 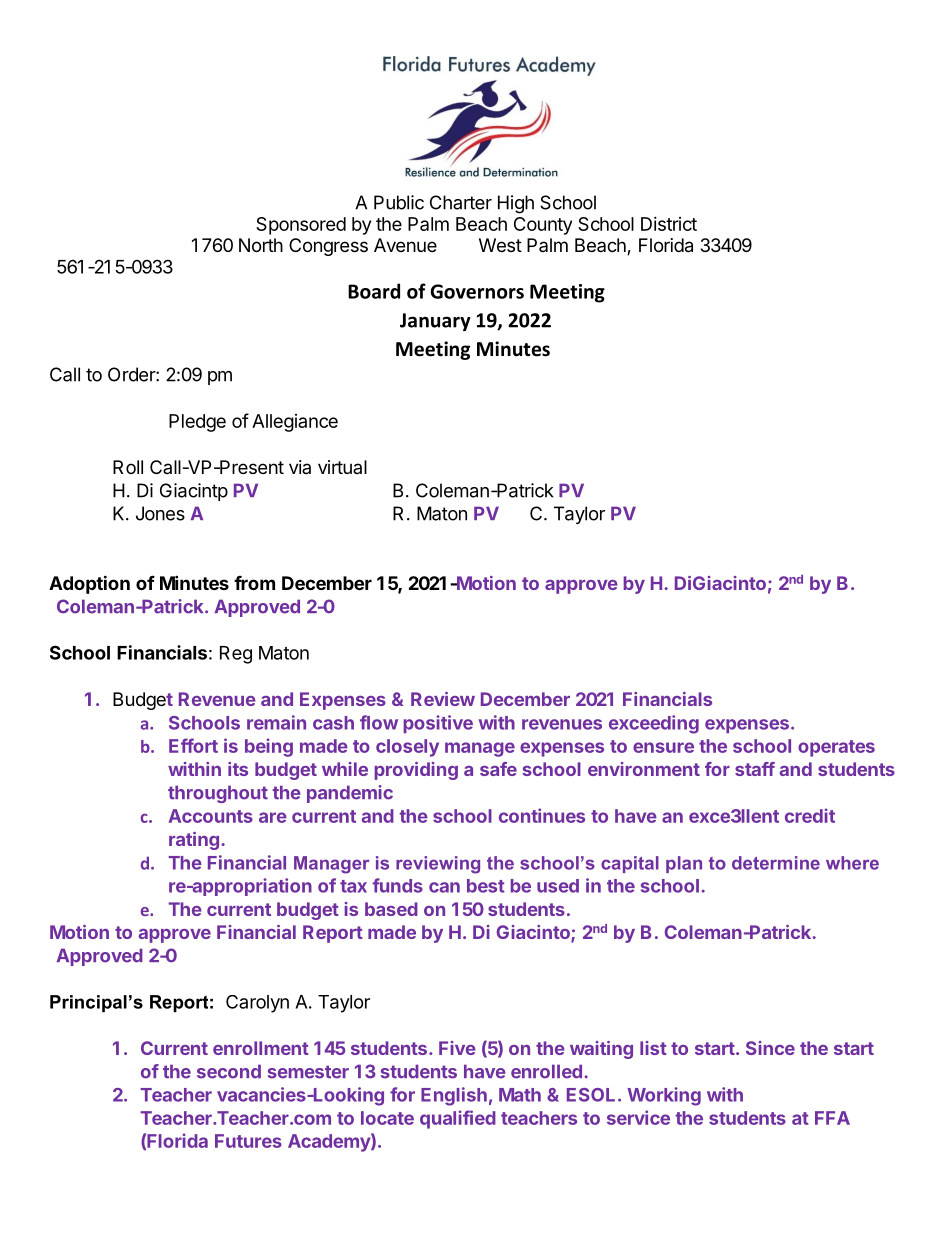 I want to click on Accounts, so click(x=211, y=816).
